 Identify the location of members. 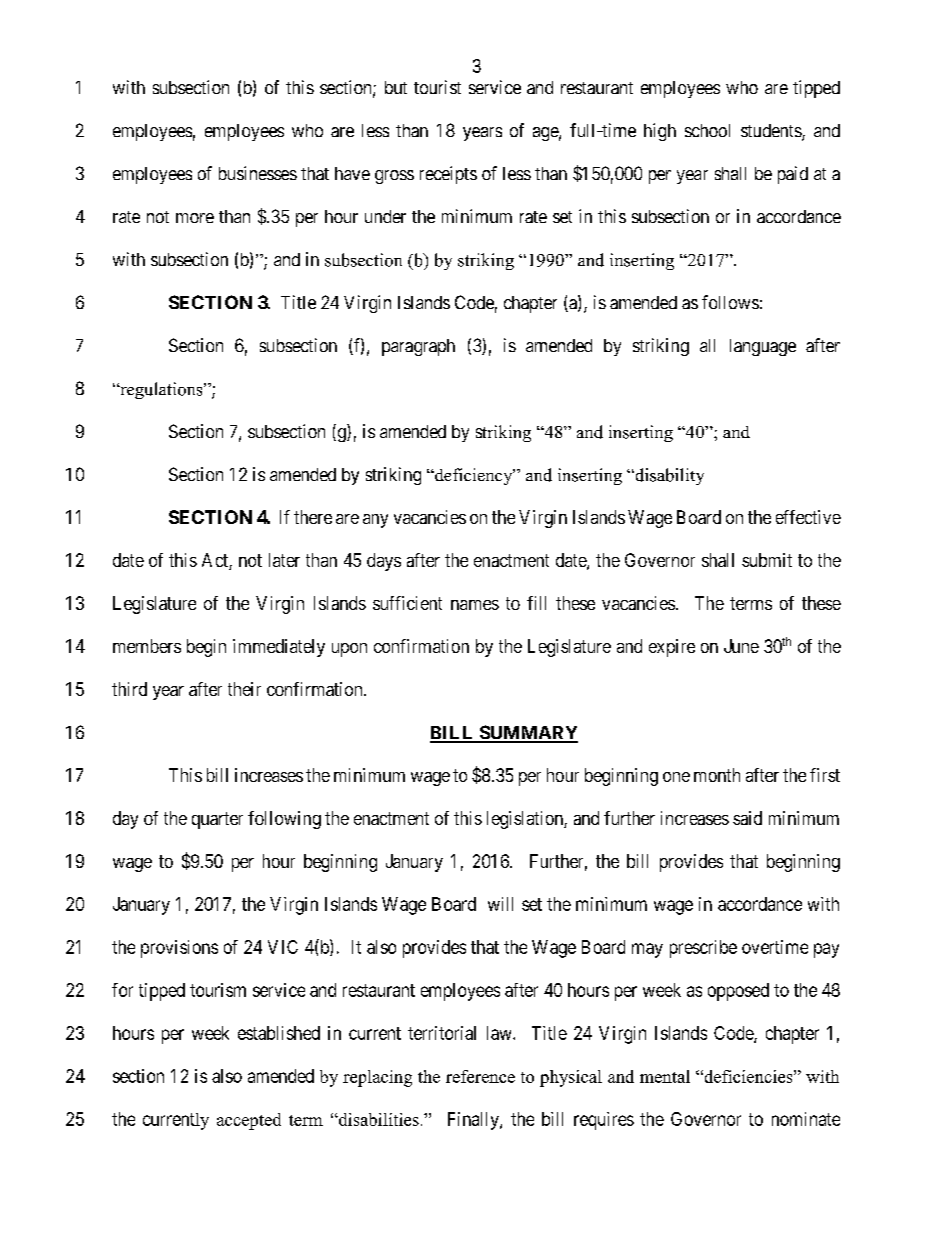
(147, 646).
